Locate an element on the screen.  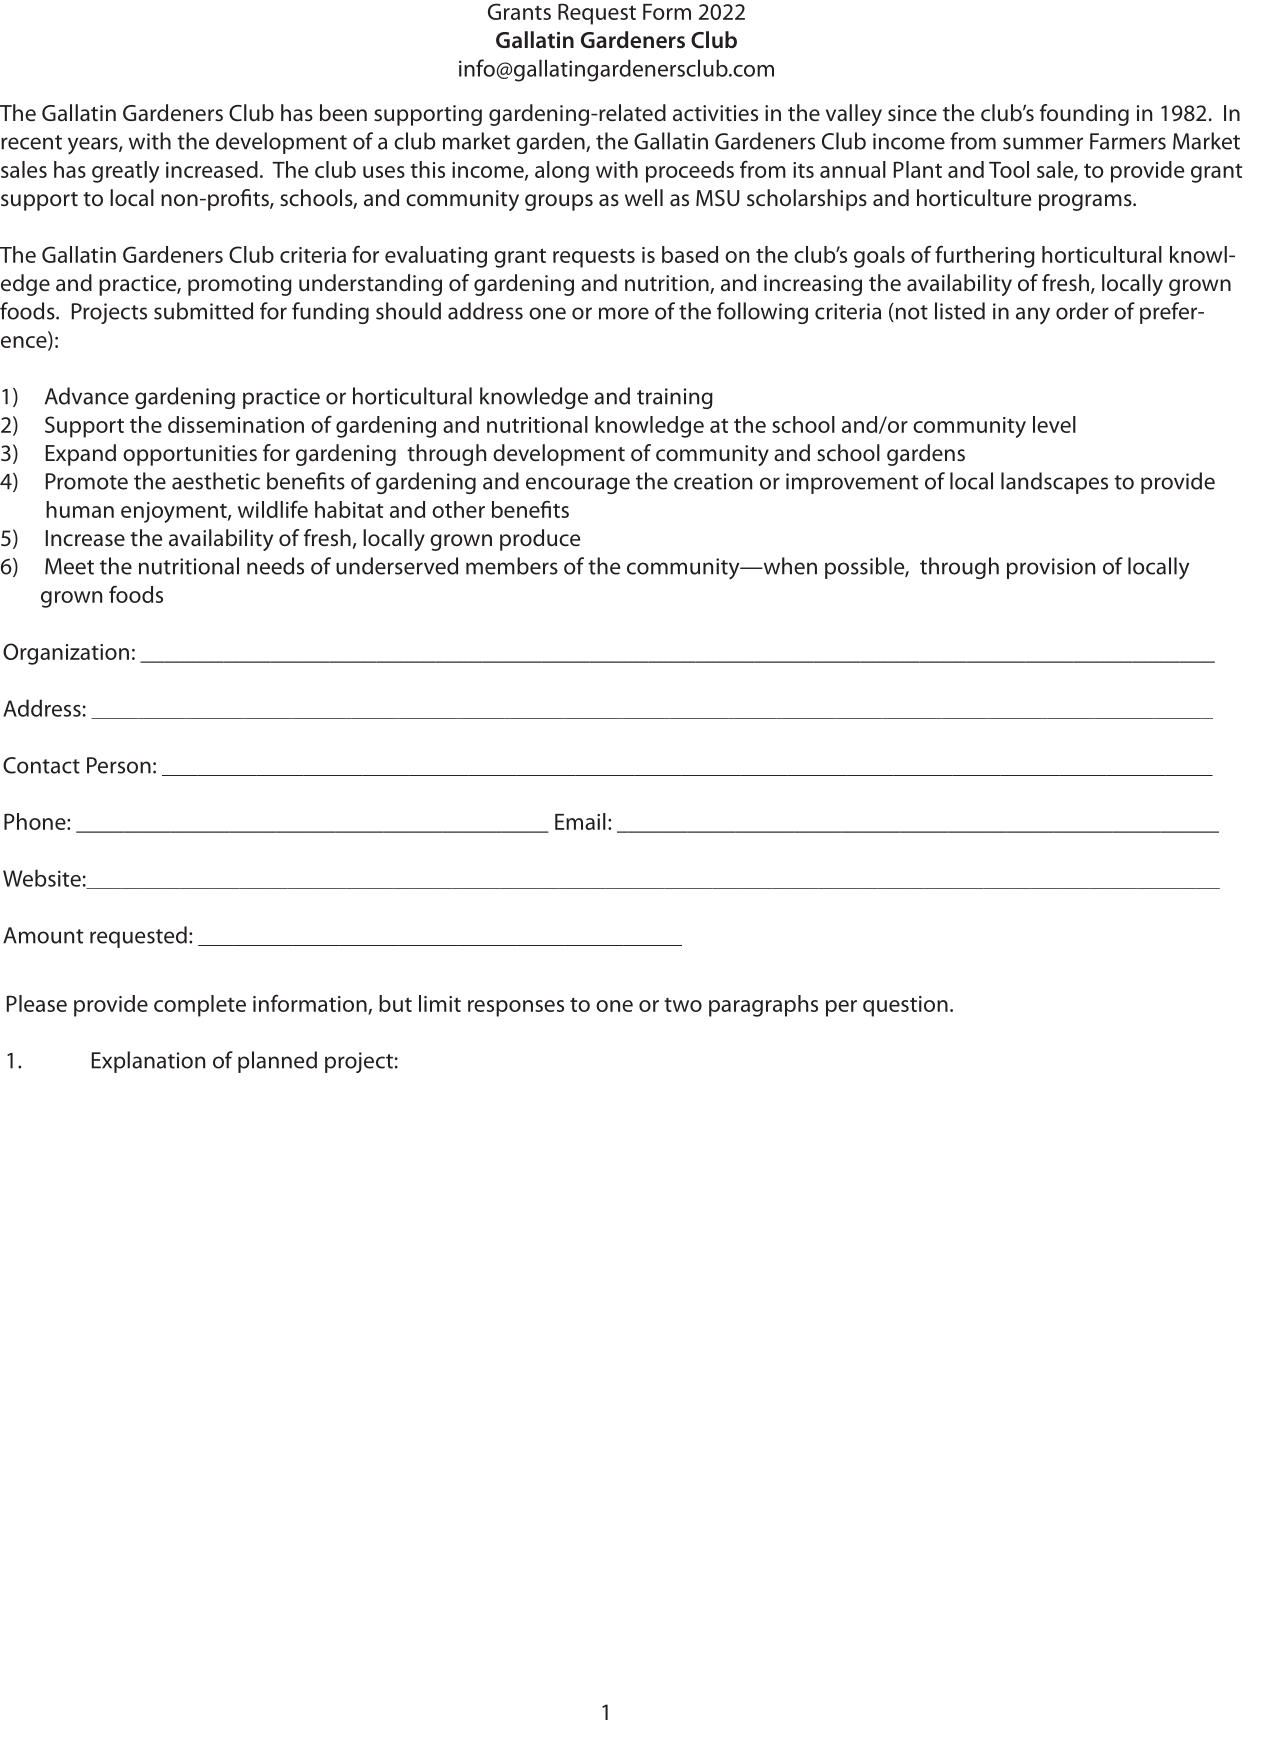
summer is located at coordinates (1043, 143).
